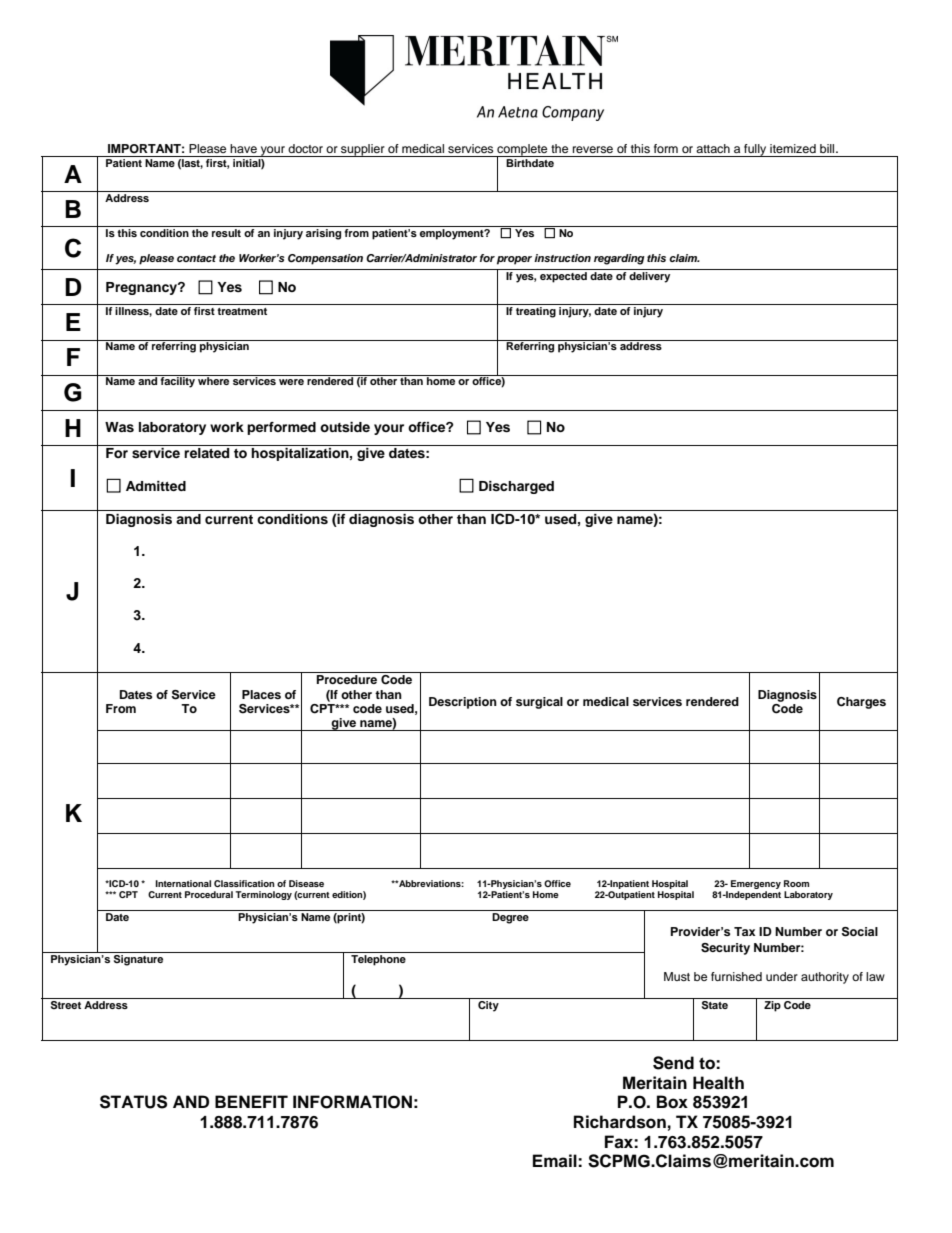 The image size is (952, 1233). What do you see at coordinates (488, 1005) in the screenshot?
I see `City` at bounding box center [488, 1005].
